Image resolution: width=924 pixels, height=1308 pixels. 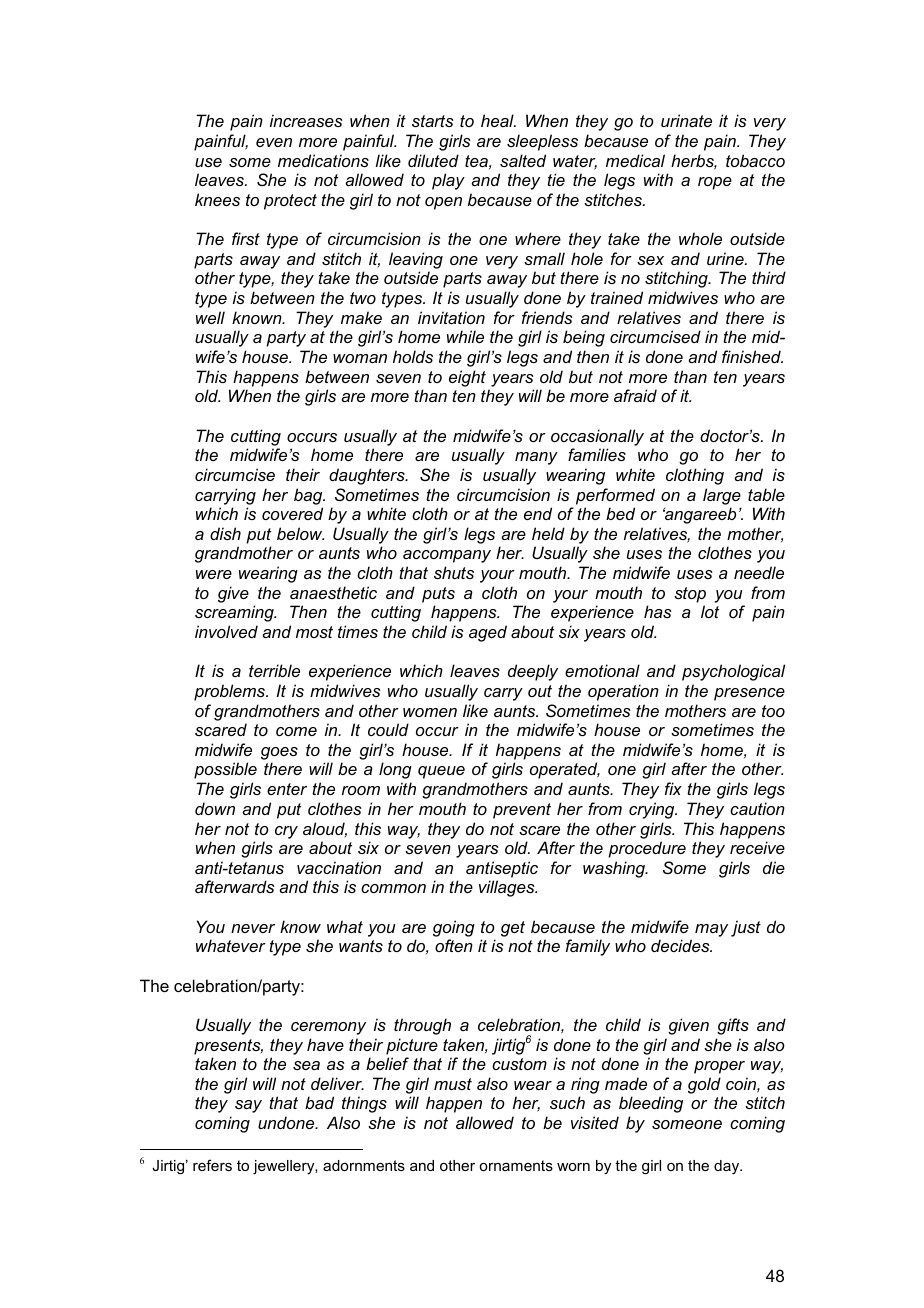 What do you see at coordinates (248, 1106) in the image?
I see `say` at bounding box center [248, 1106].
